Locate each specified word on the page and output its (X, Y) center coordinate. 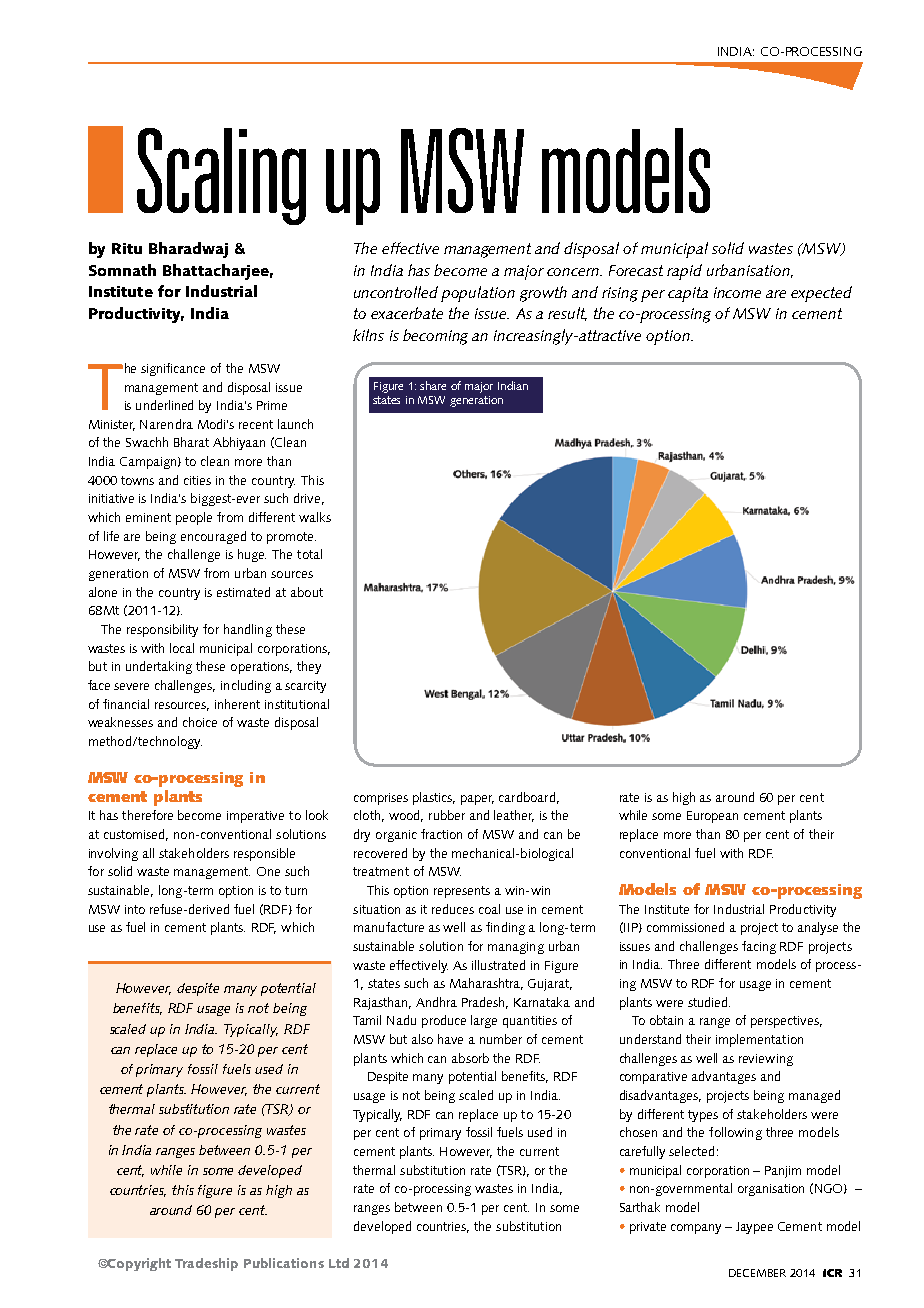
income (737, 292)
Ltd (339, 1263)
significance (173, 369)
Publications (284, 1263)
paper (477, 800)
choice (200, 722)
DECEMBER (757, 1273)
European (712, 817)
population (478, 294)
